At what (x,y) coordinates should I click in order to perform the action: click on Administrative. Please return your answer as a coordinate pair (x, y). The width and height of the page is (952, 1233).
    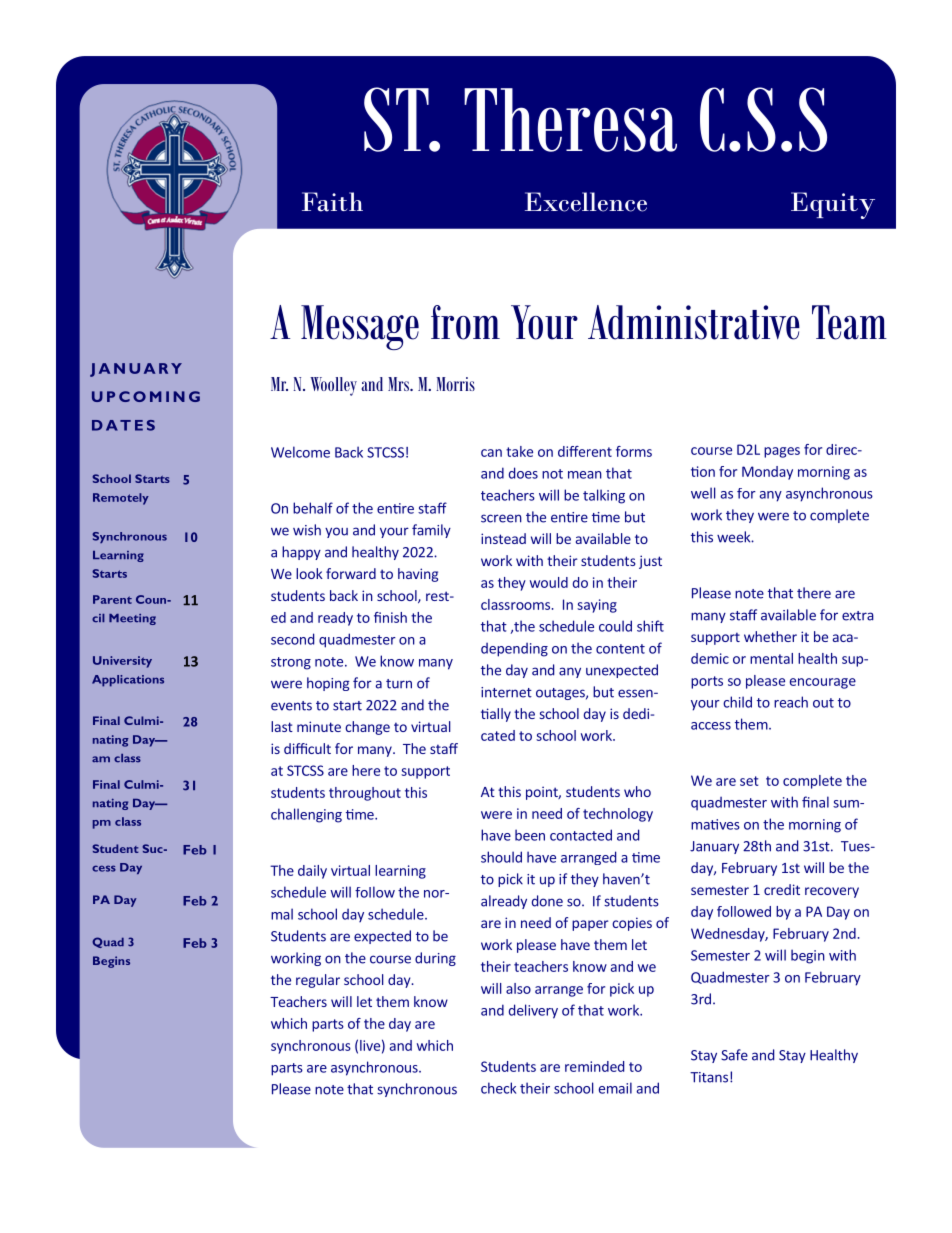
    Looking at the image, I should click on (694, 322).
